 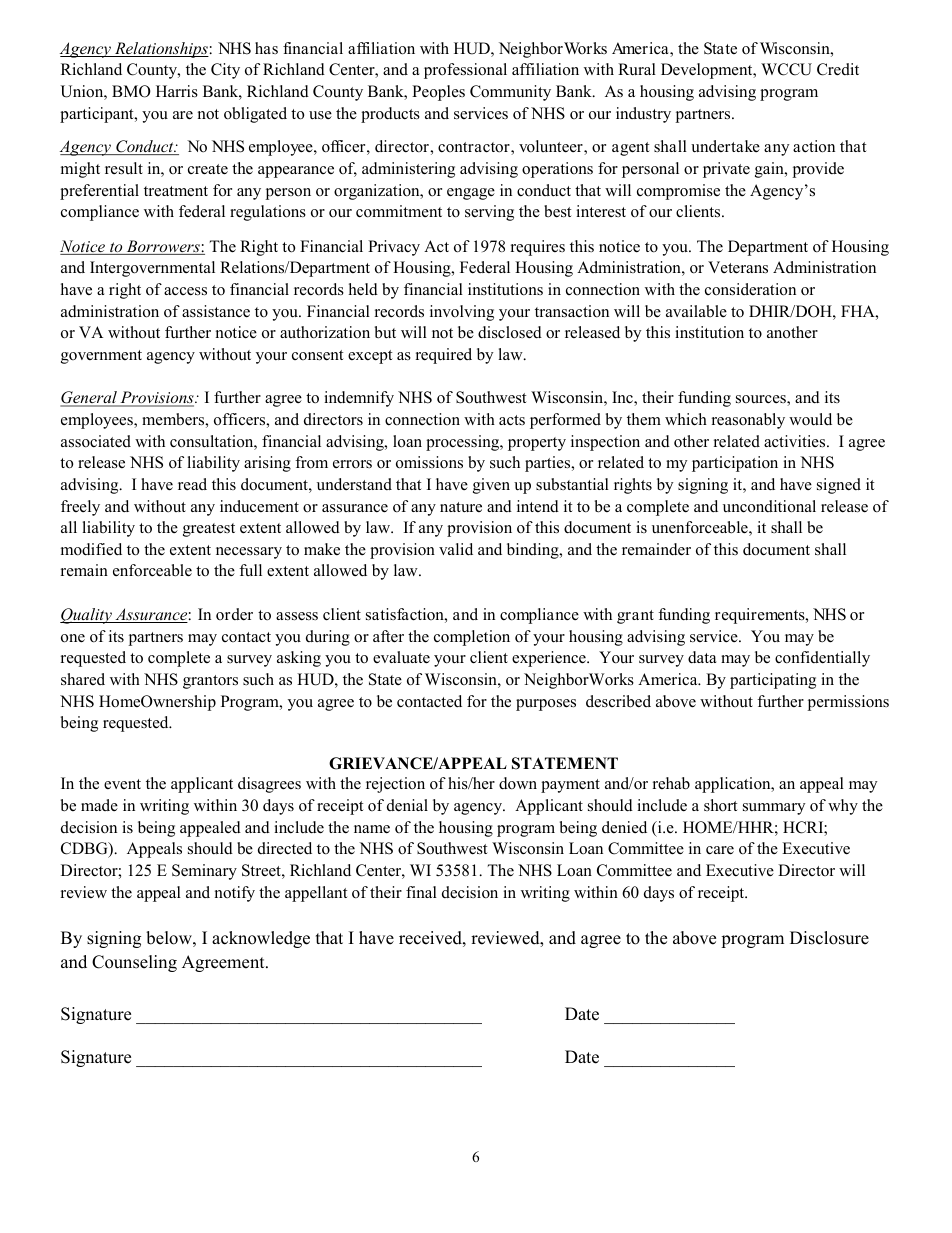 I want to click on Counseling, so click(x=134, y=963).
